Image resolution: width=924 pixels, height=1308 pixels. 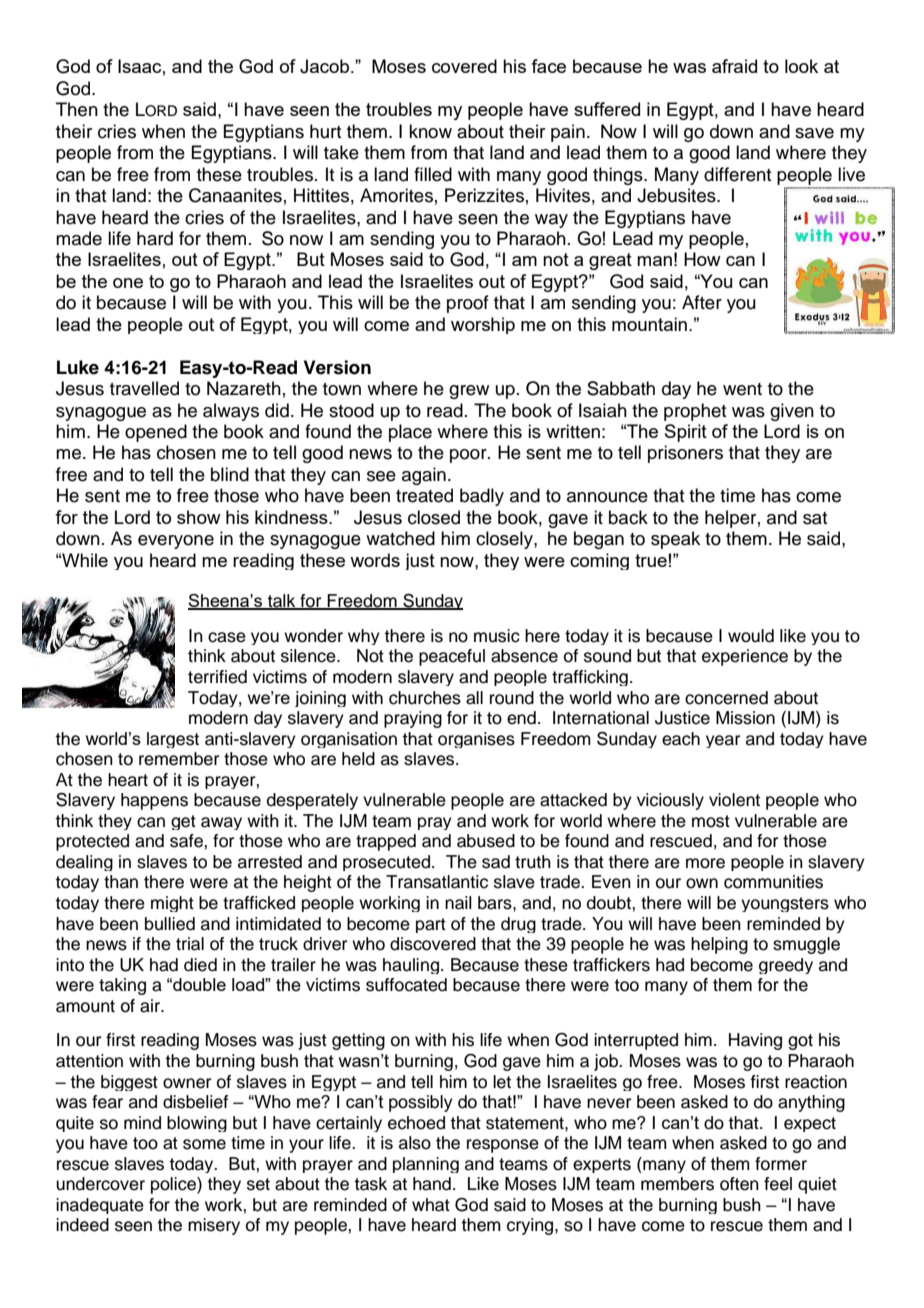 I want to click on hand, so click(x=432, y=1184).
